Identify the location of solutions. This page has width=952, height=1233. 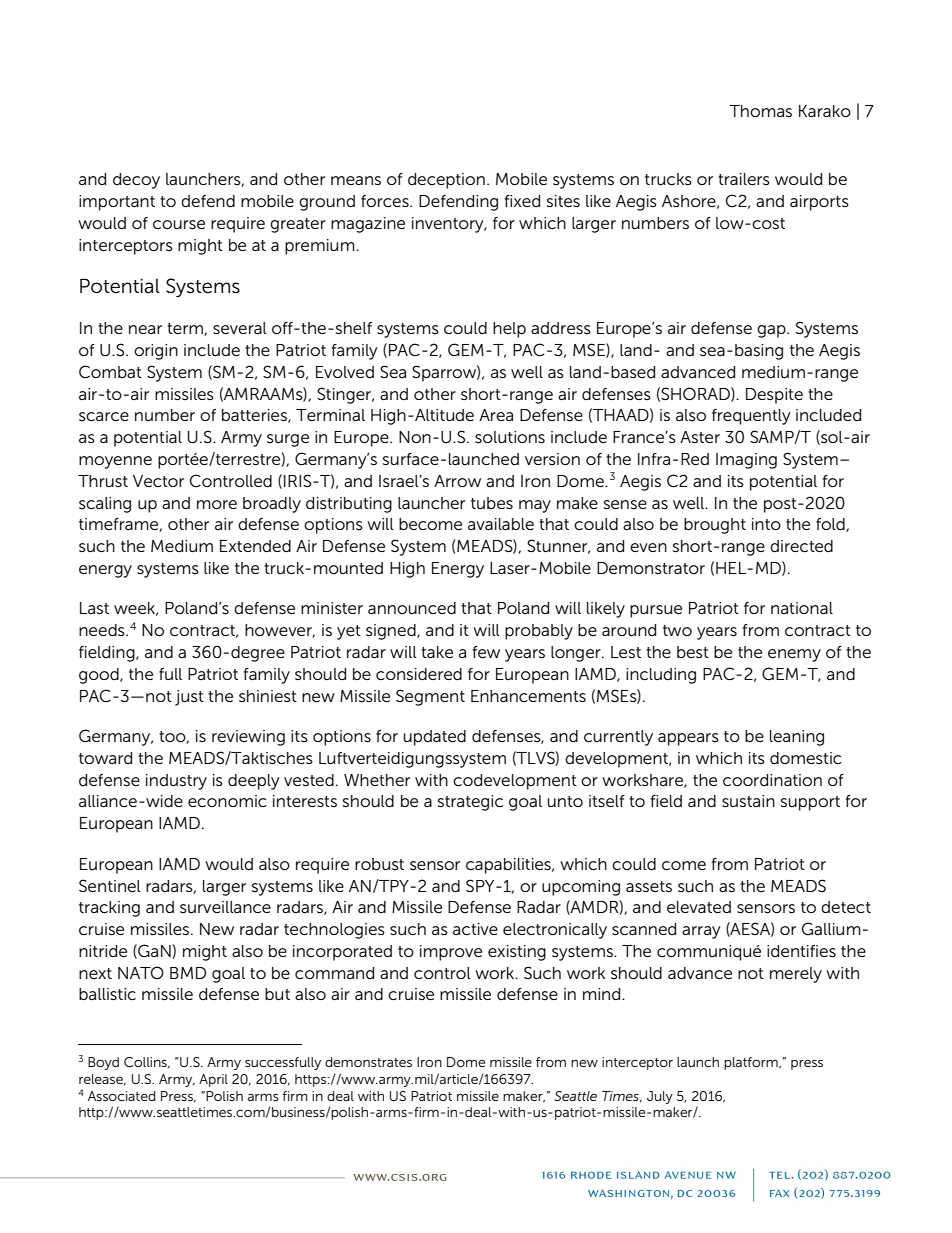
(510, 437).
